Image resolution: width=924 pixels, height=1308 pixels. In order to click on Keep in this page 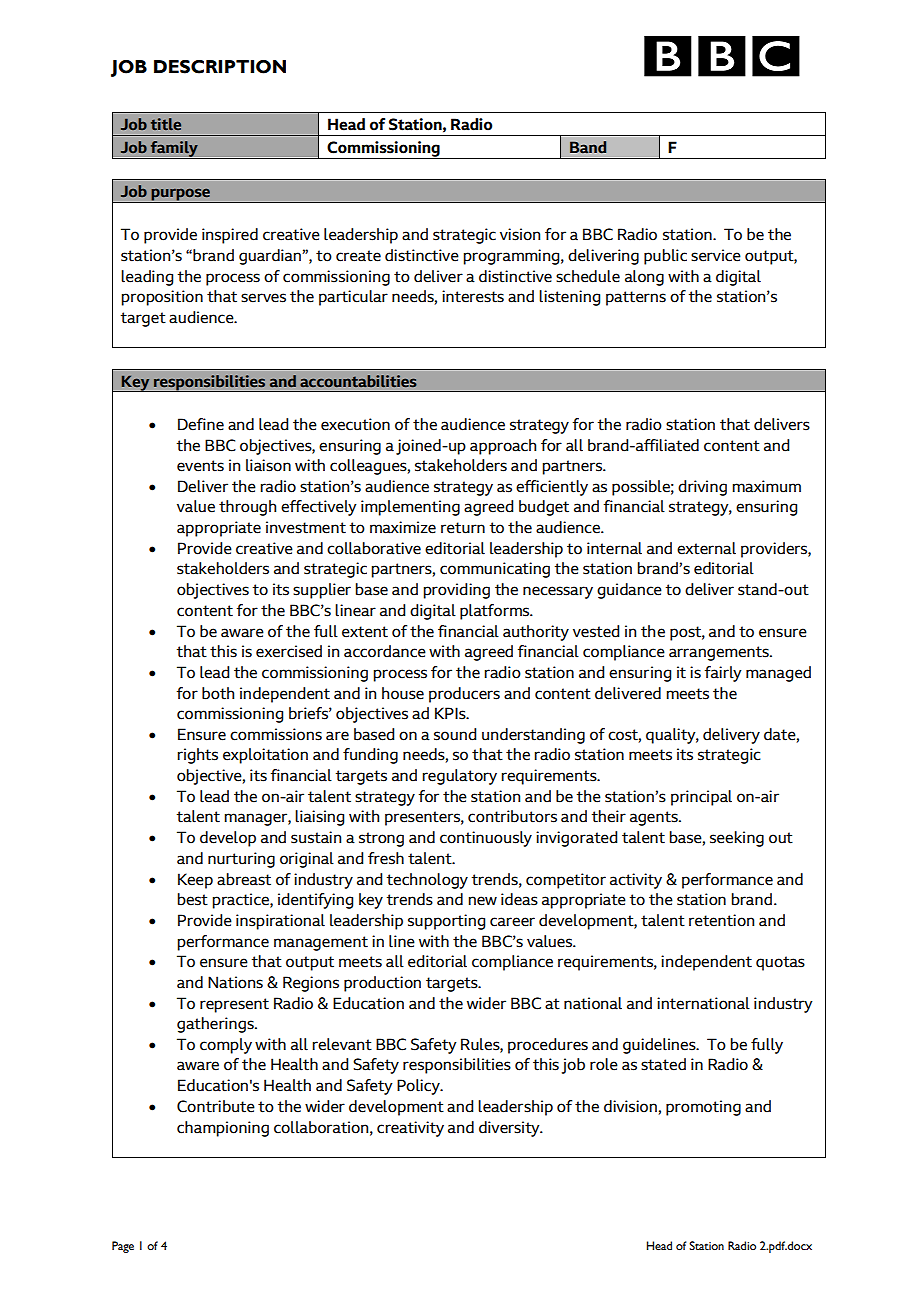, I will do `click(195, 881)`.
